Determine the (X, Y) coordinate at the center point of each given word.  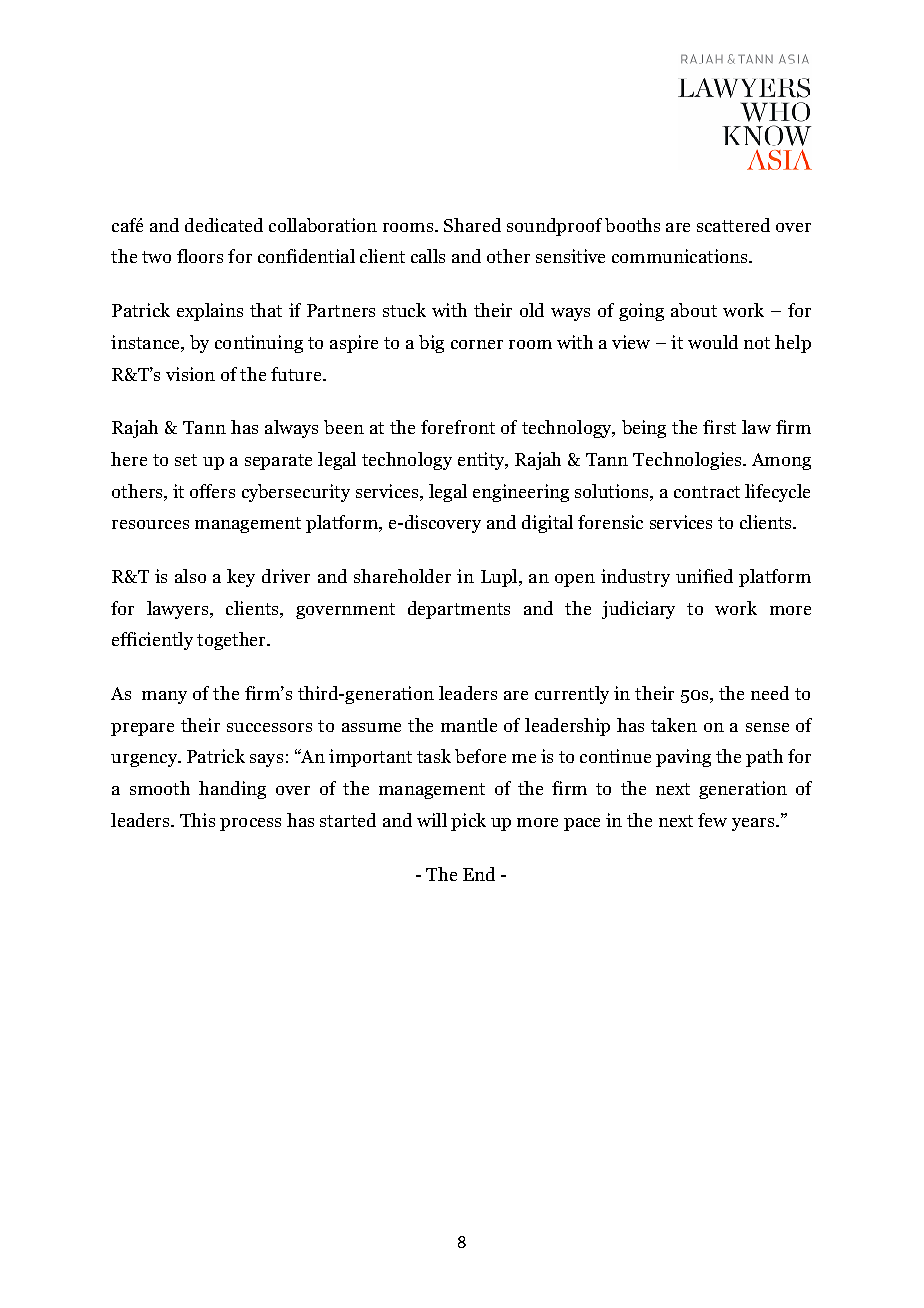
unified (704, 576)
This (197, 820)
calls (428, 256)
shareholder (402, 576)
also (190, 576)
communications (681, 256)
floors (200, 256)
